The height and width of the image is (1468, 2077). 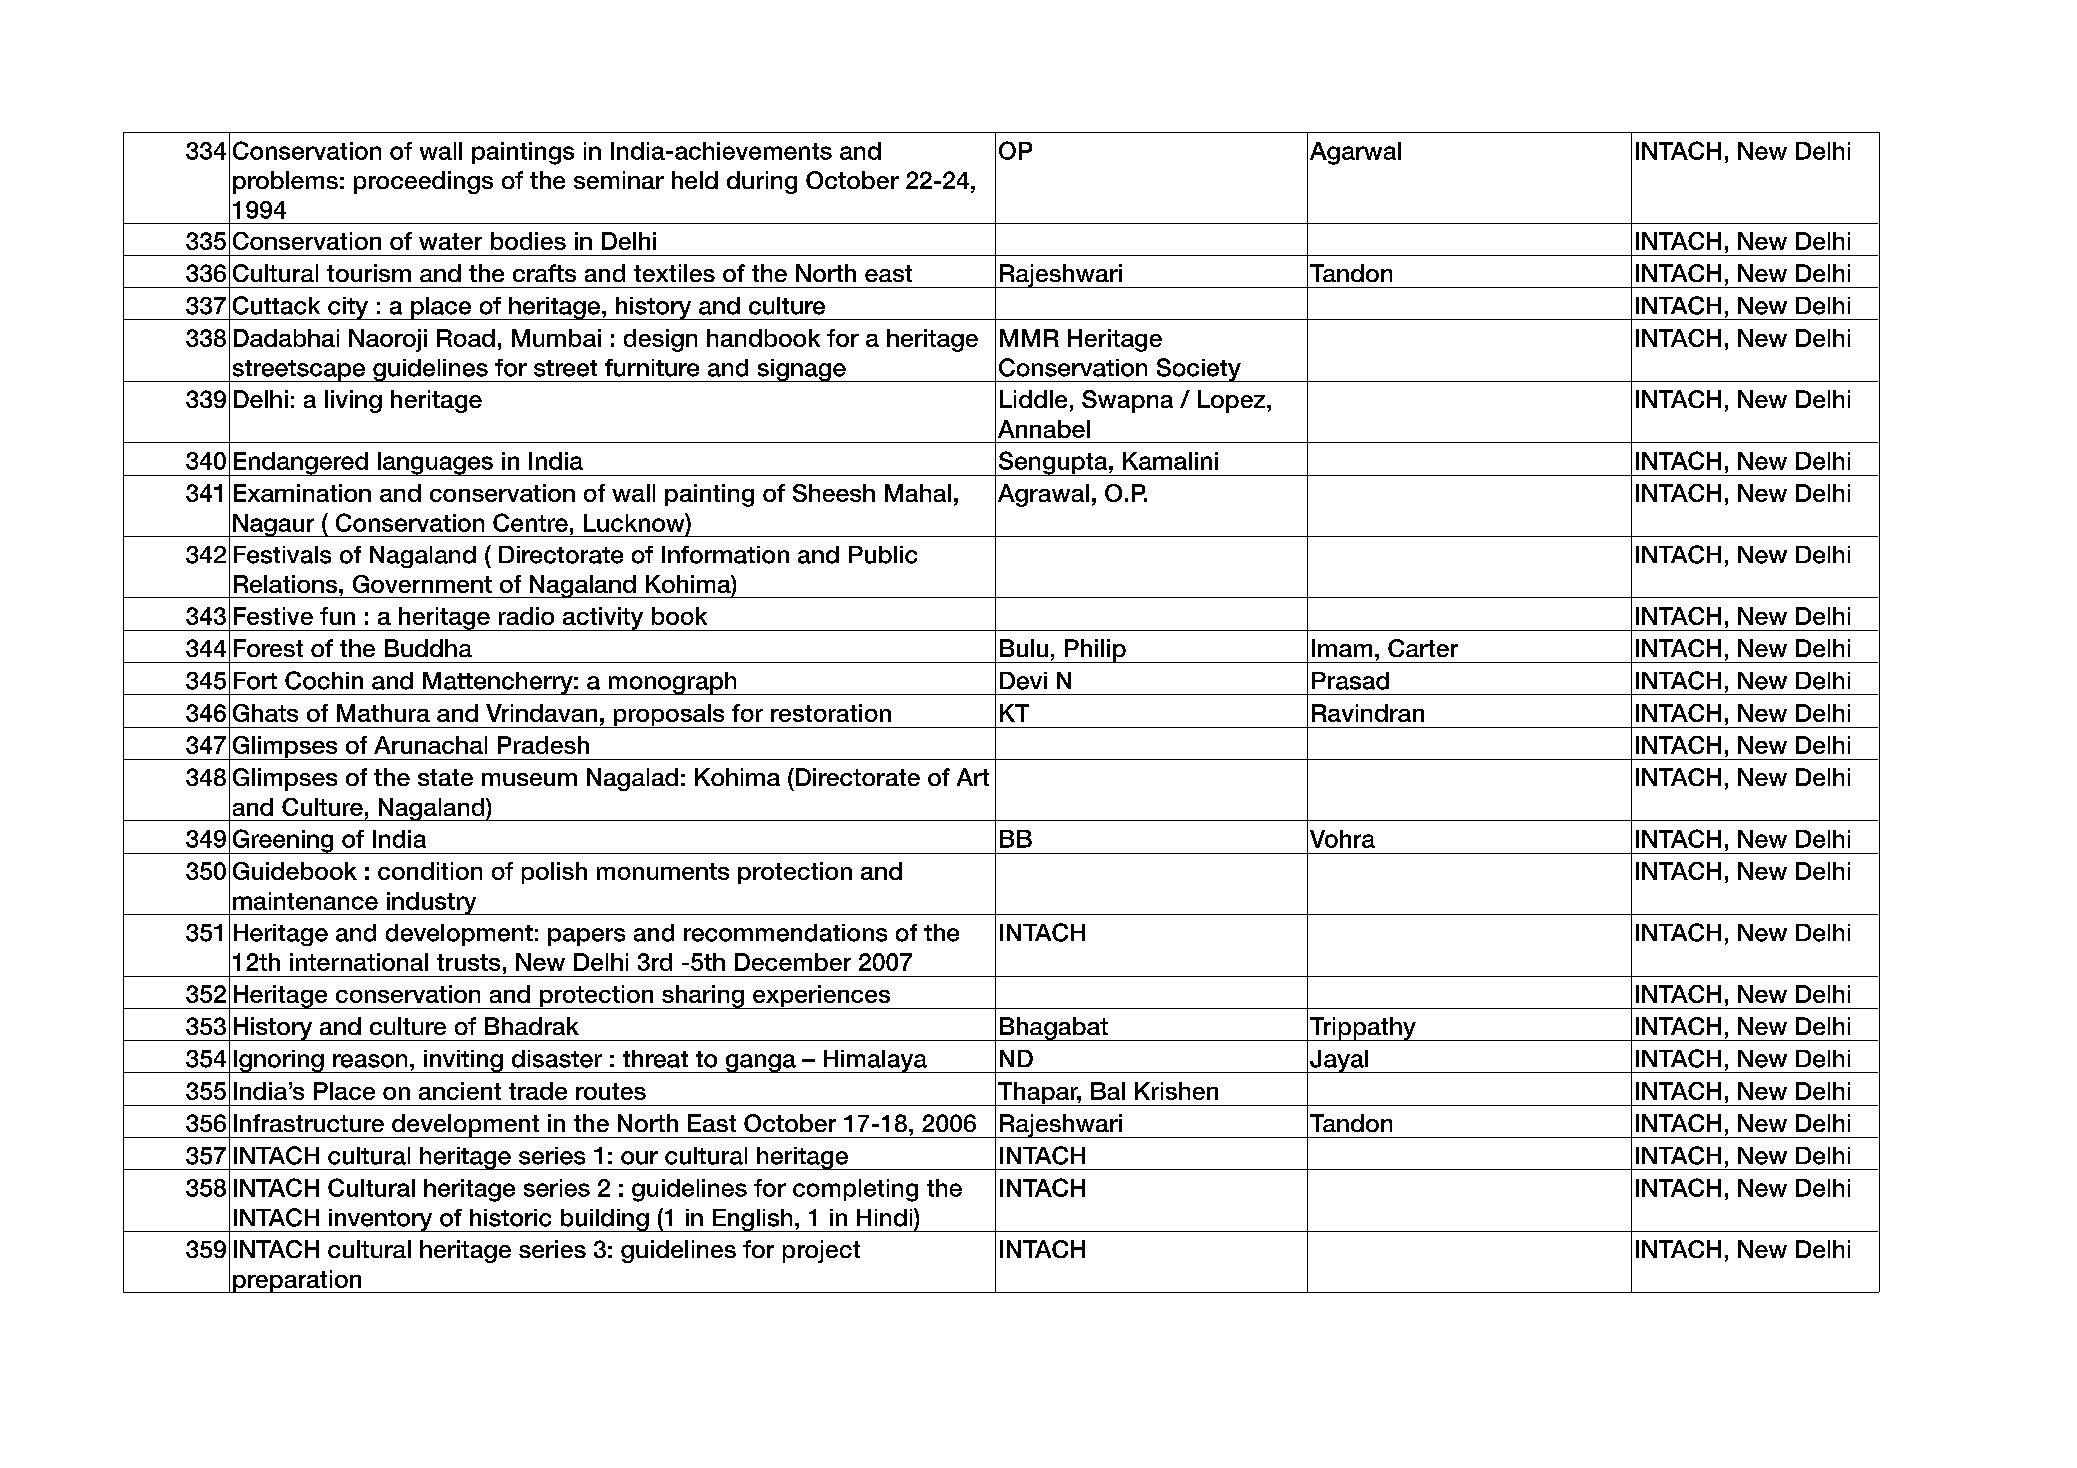 What do you see at coordinates (423, 182) in the image?
I see `proceedings` at bounding box center [423, 182].
